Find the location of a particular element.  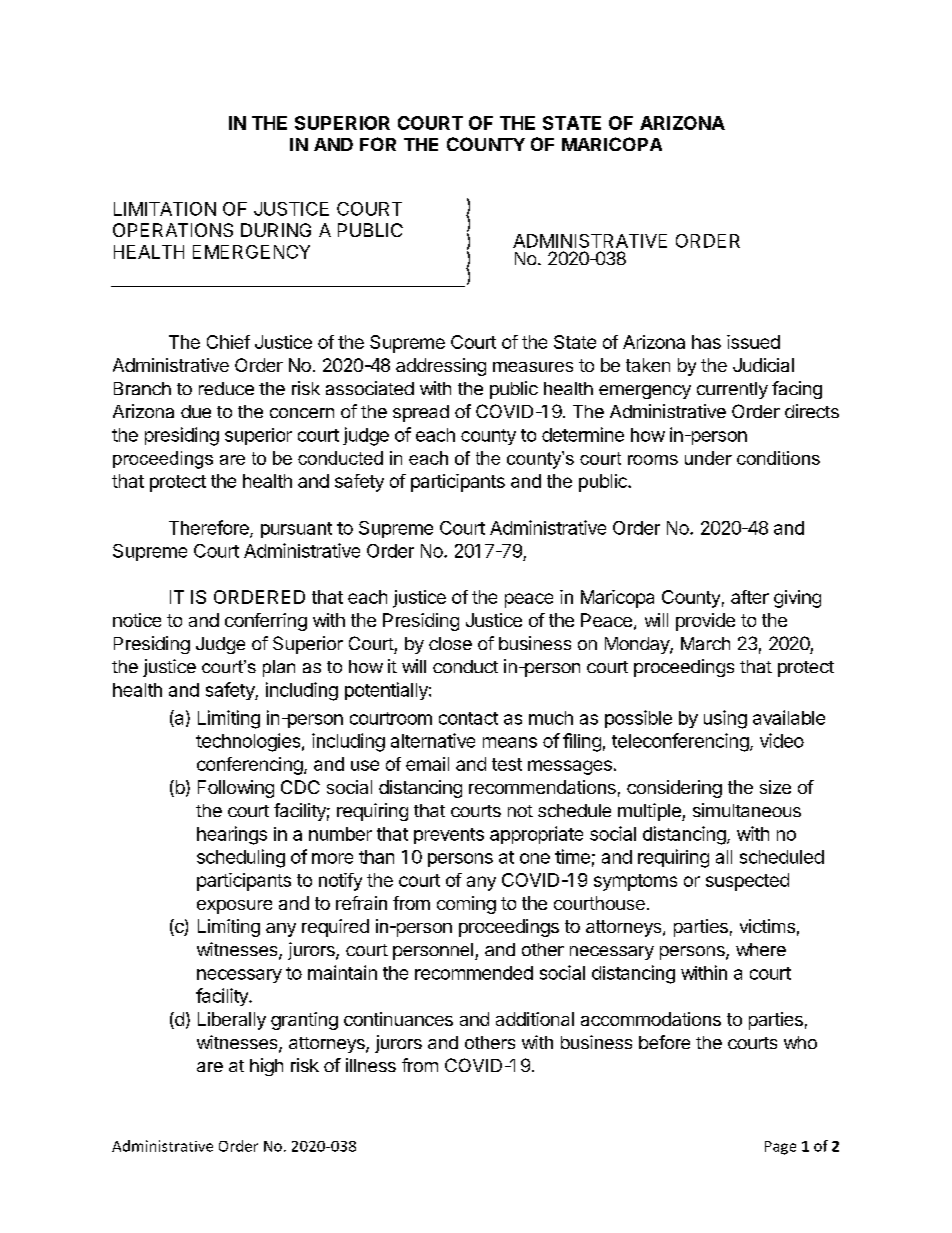

hearings is located at coordinates (232, 835).
